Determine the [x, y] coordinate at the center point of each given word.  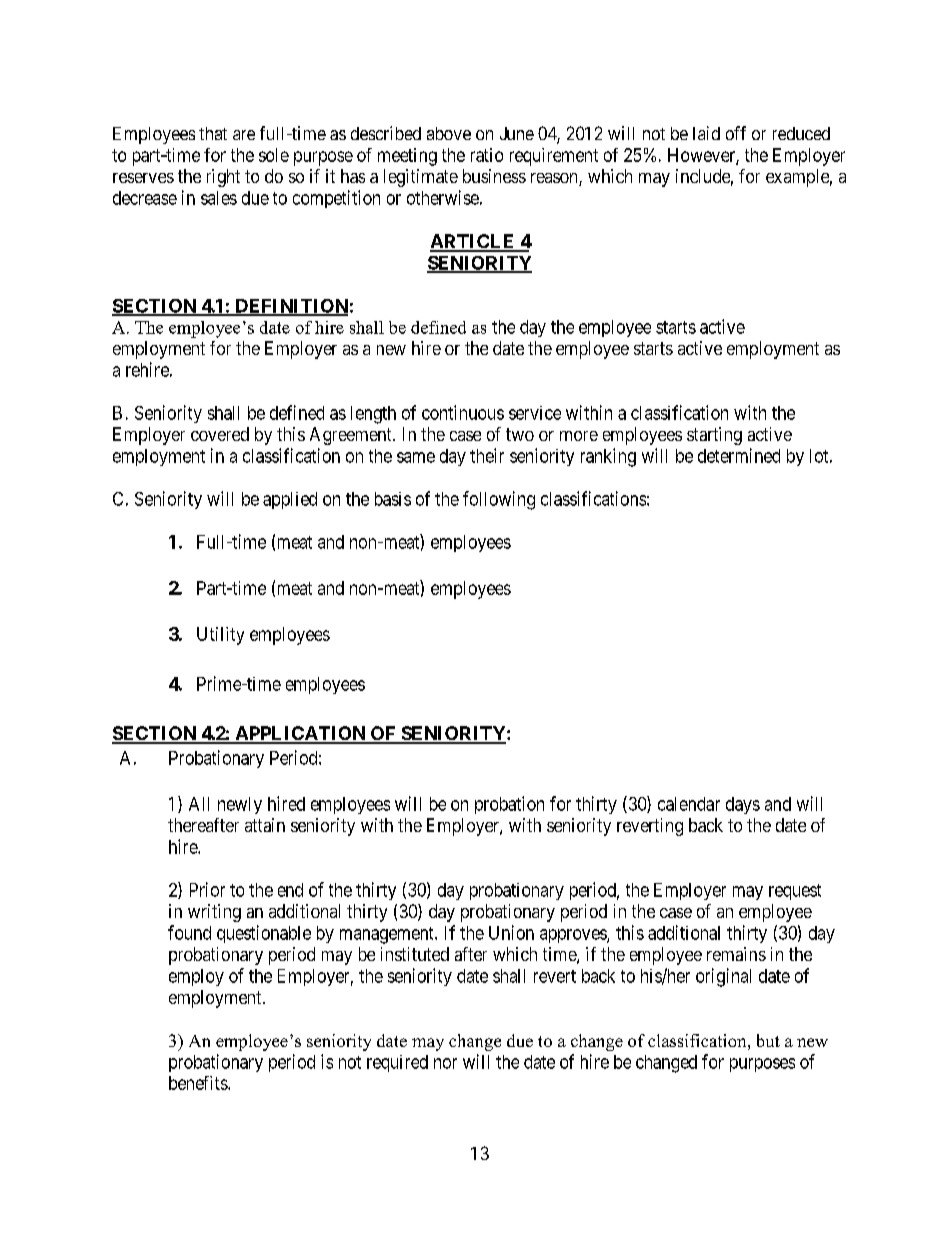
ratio [487, 155]
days [743, 805]
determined [739, 455]
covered [220, 434]
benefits [199, 1083]
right [223, 178]
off [736, 133]
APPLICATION [300, 734]
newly [240, 805]
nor [445, 1063]
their [487, 455]
